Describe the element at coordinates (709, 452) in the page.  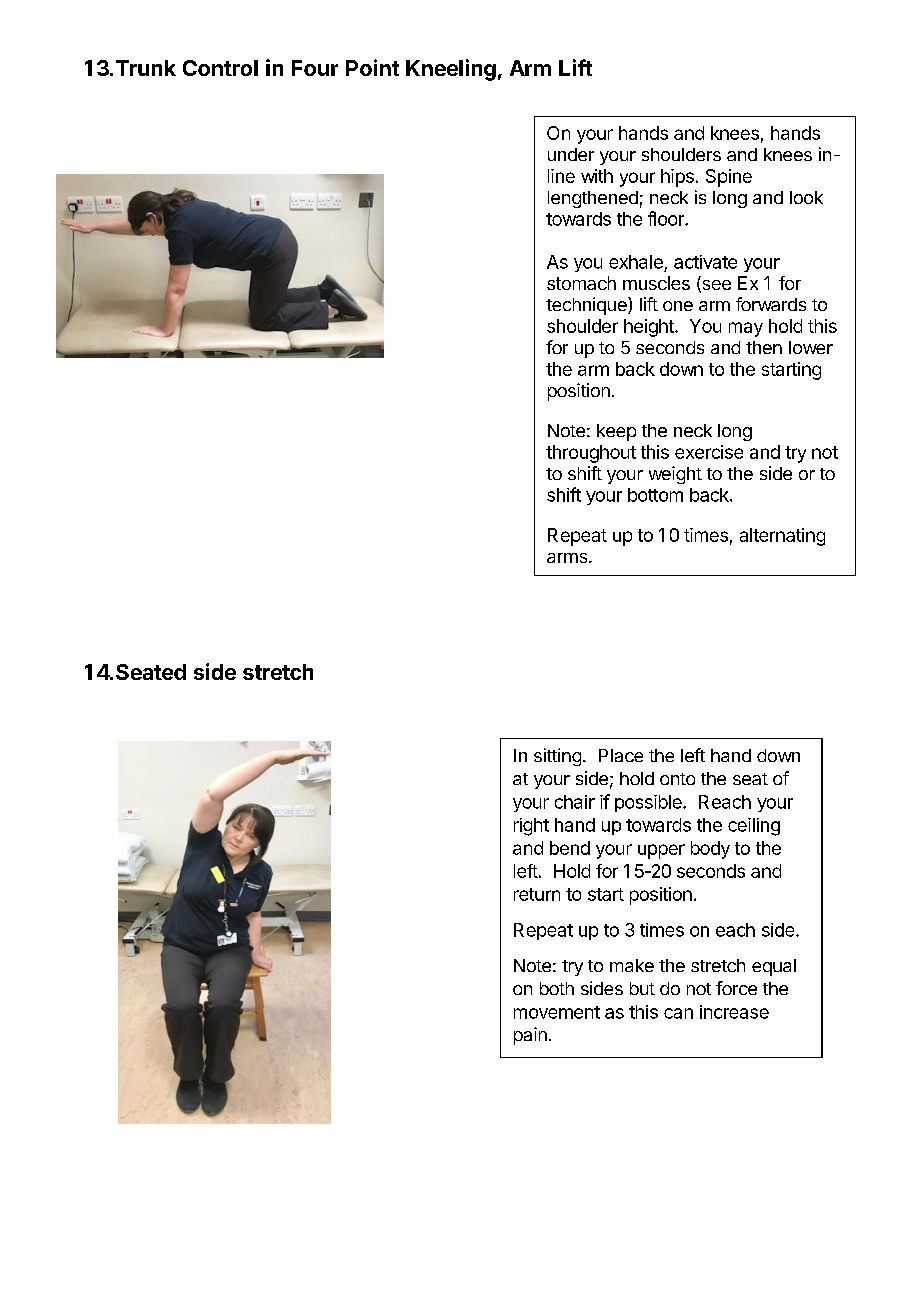
I see `exercise` at that location.
